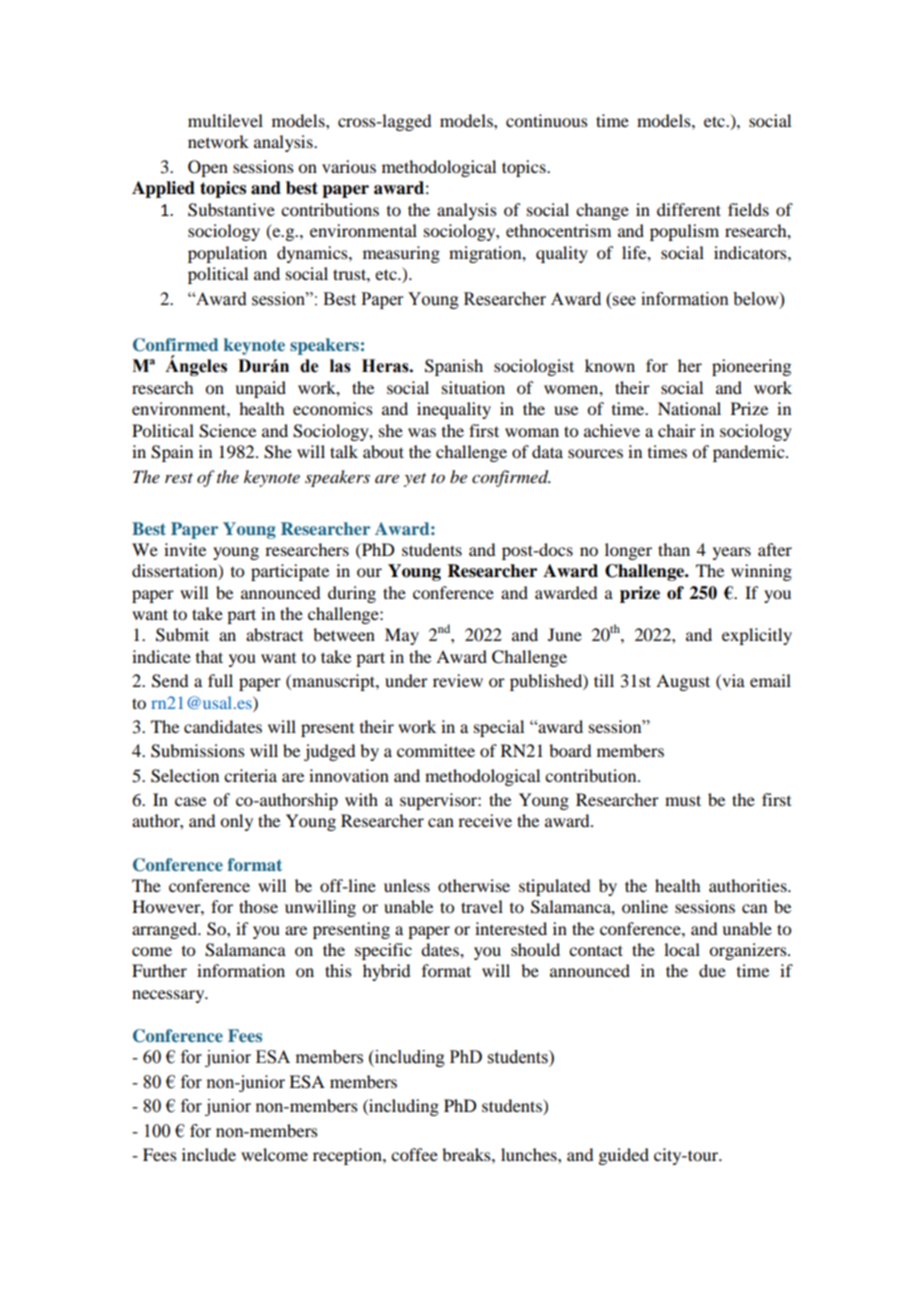  What do you see at coordinates (683, 800) in the screenshot?
I see `must` at bounding box center [683, 800].
